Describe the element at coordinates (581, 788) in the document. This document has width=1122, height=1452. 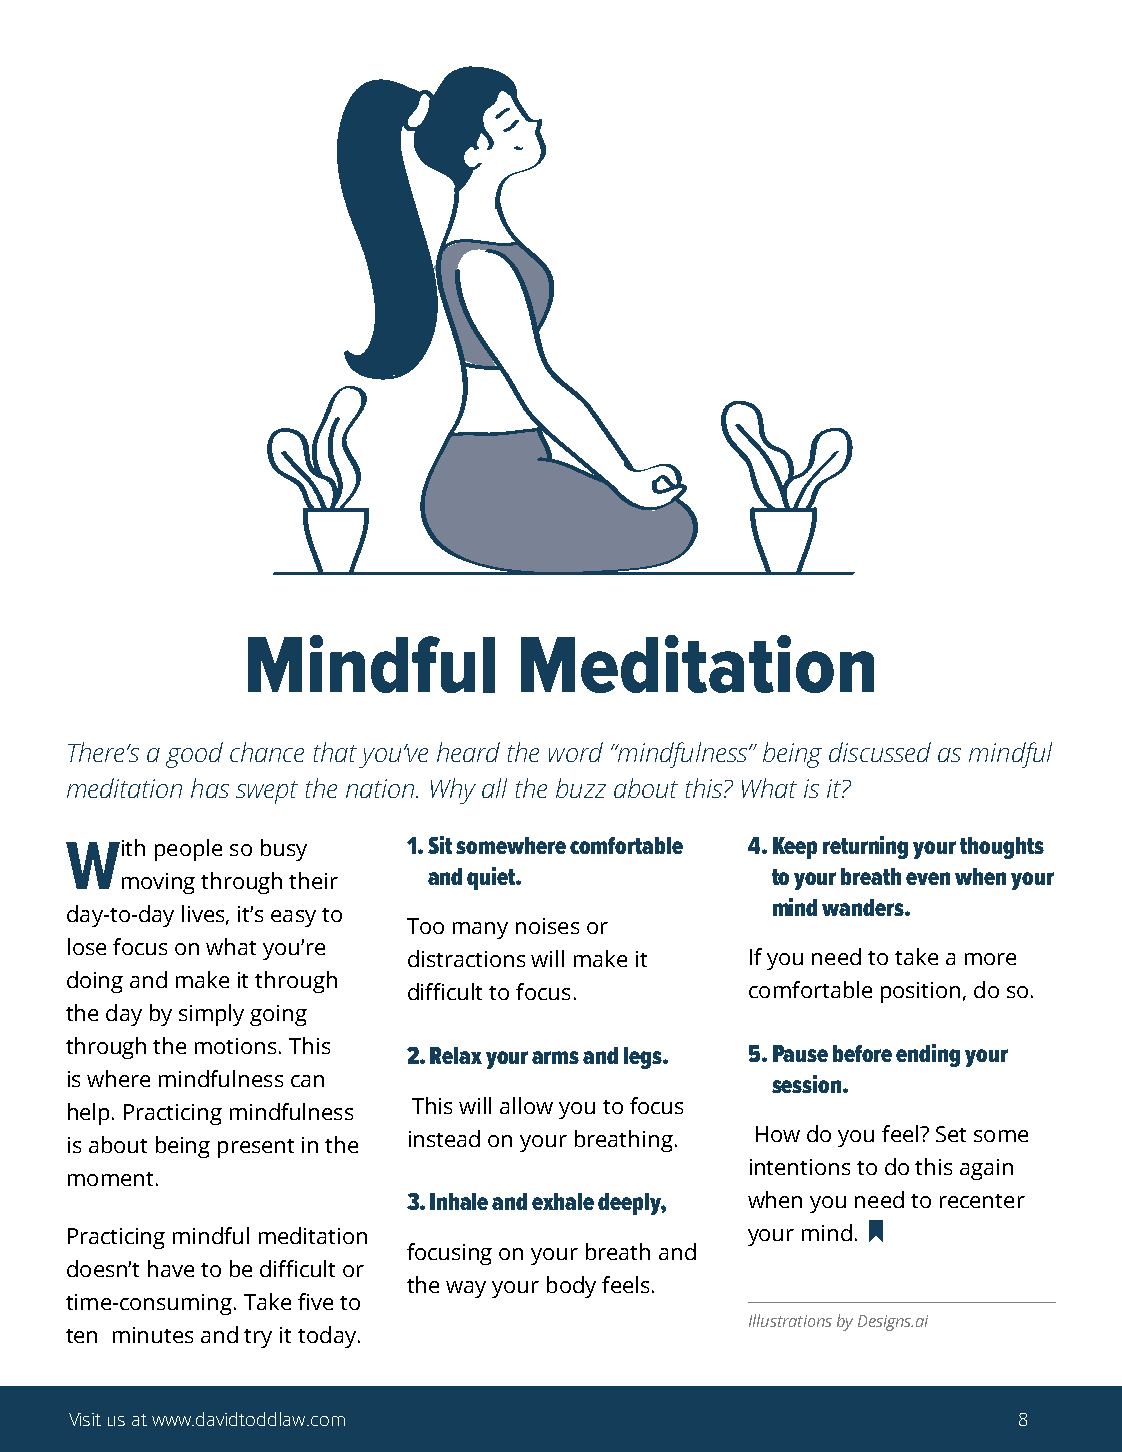
I see `buzz` at that location.
